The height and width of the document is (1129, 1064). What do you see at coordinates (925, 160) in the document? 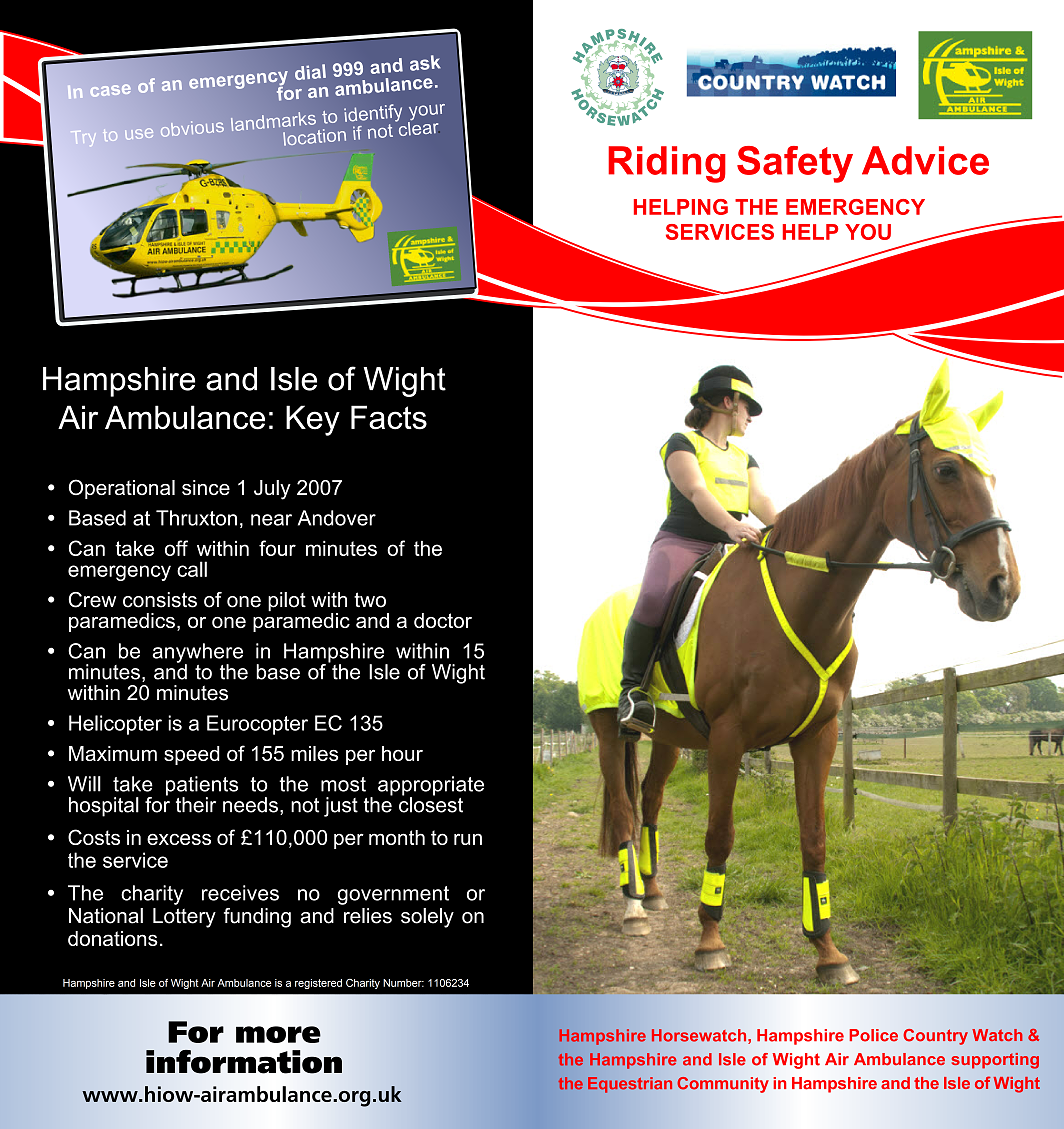
I see `Advice` at bounding box center [925, 160].
